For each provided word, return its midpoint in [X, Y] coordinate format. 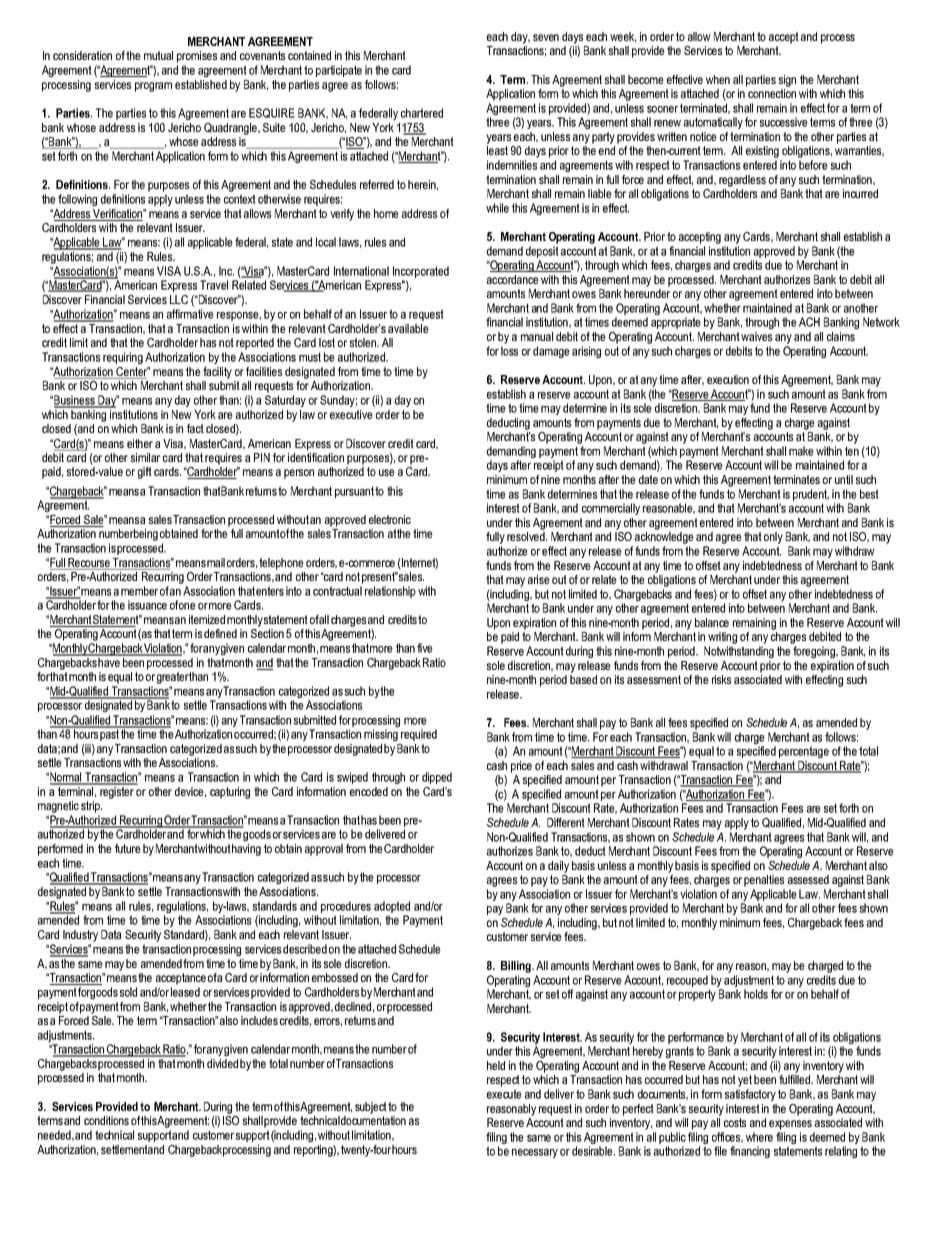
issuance [147, 605]
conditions [106, 1120]
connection [772, 93]
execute [504, 1094]
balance [712, 622]
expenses [790, 1125]
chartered [422, 113]
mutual [158, 55]
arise [539, 579]
